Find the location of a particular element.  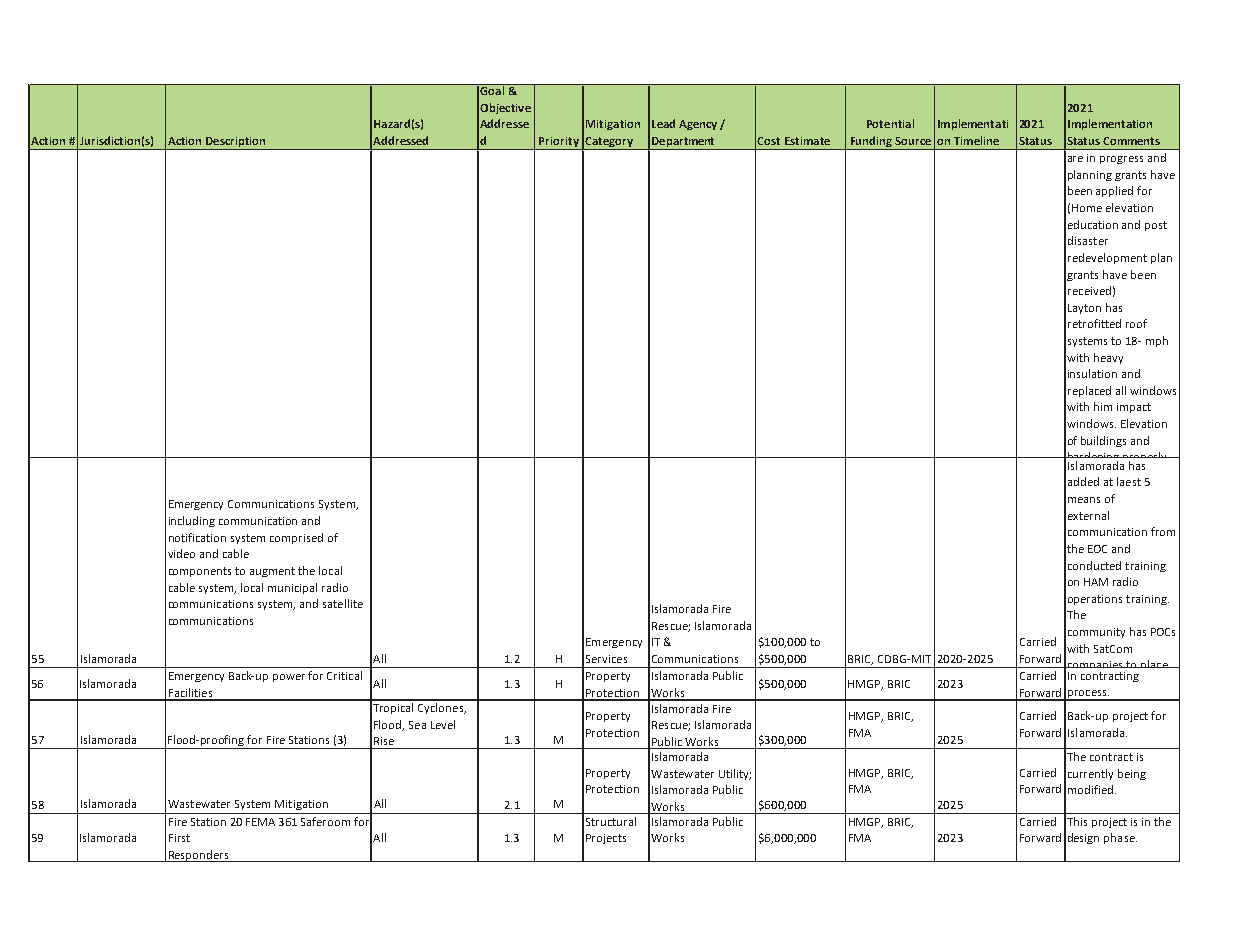

Timeline is located at coordinates (976, 140).
